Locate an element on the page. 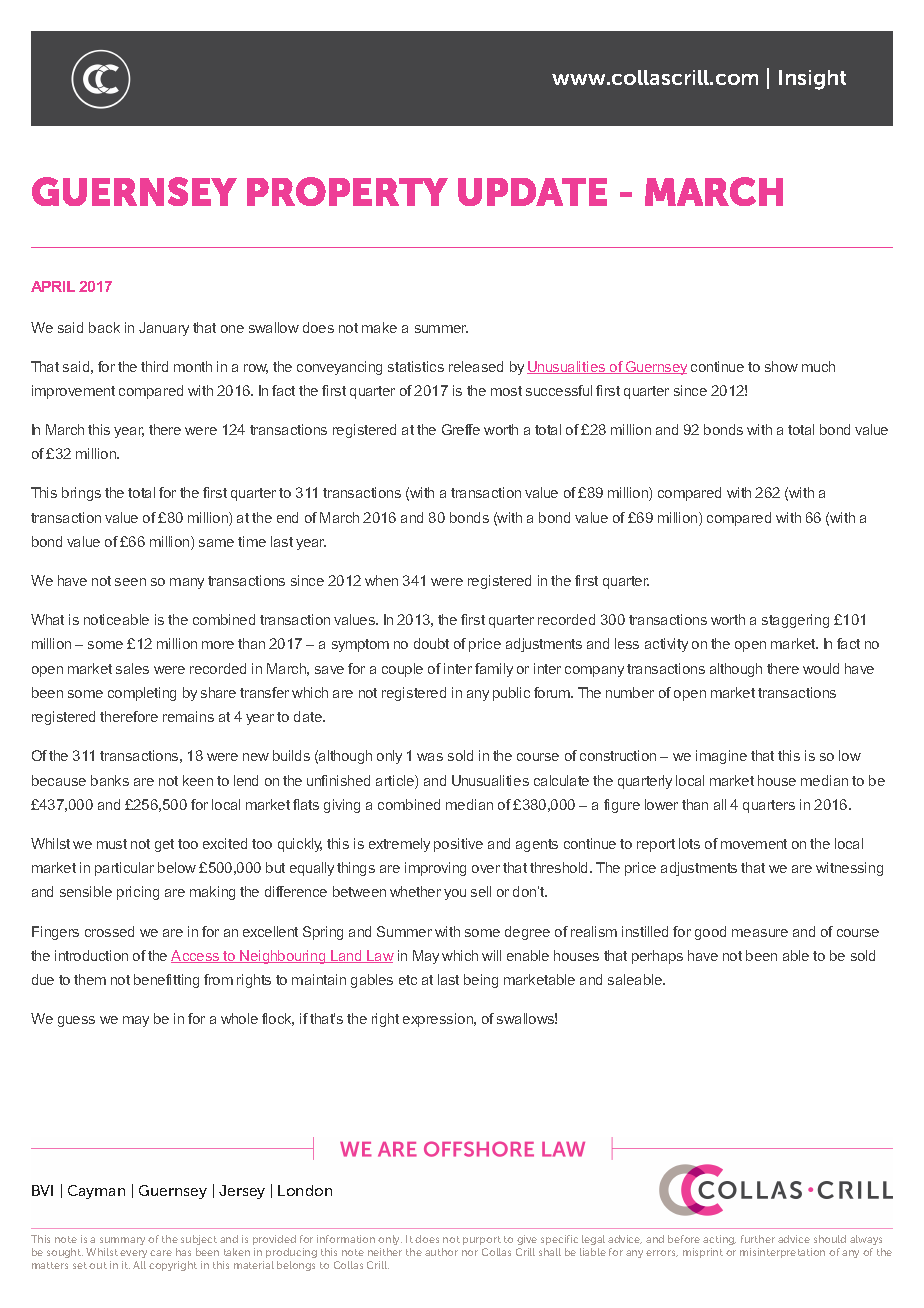 Image resolution: width=924 pixels, height=1308 pixels. sales is located at coordinates (132, 668).
